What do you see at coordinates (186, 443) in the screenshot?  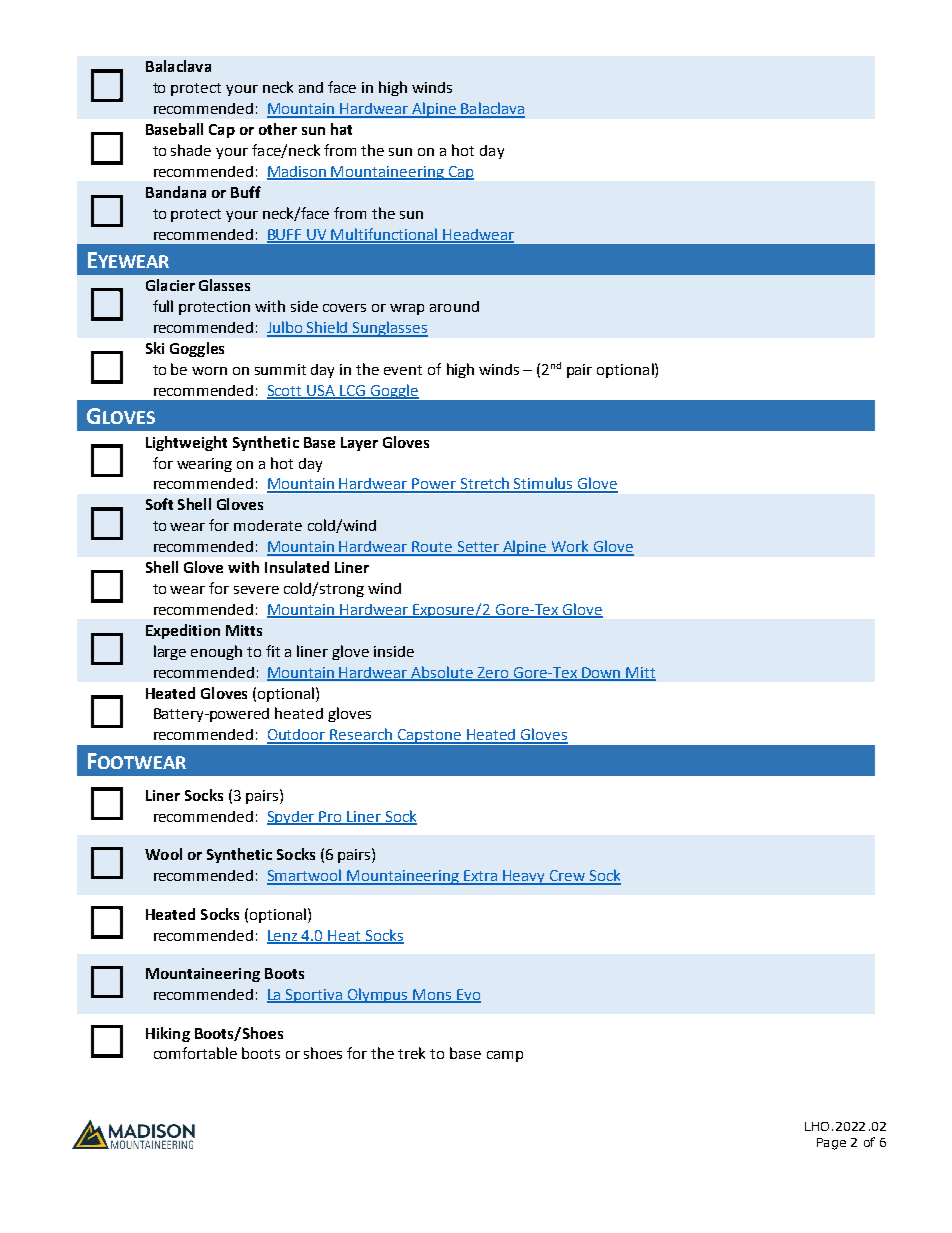 I see `Lightweight` at bounding box center [186, 443].
